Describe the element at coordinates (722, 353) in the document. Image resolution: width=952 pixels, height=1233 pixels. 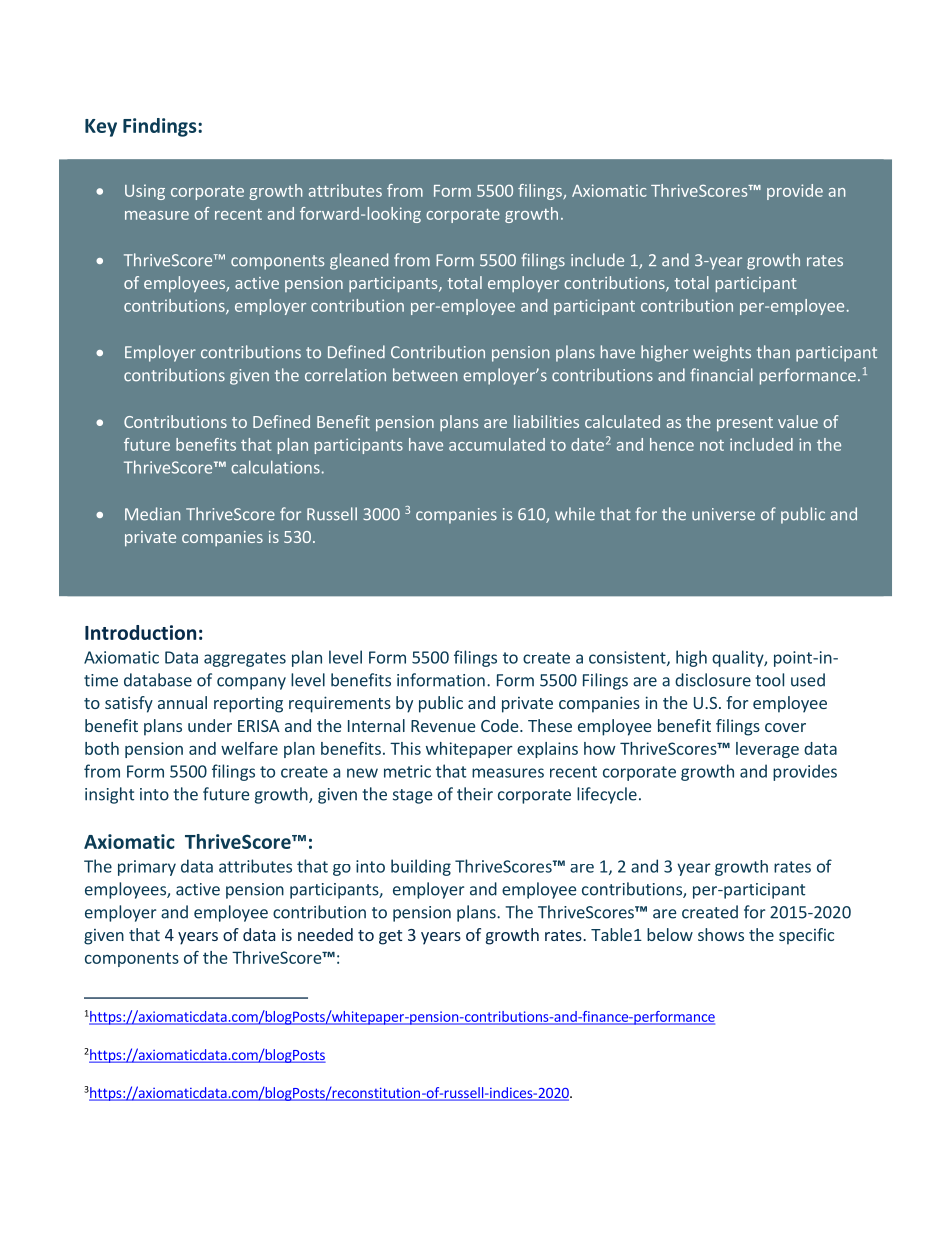
I see `weights` at that location.
